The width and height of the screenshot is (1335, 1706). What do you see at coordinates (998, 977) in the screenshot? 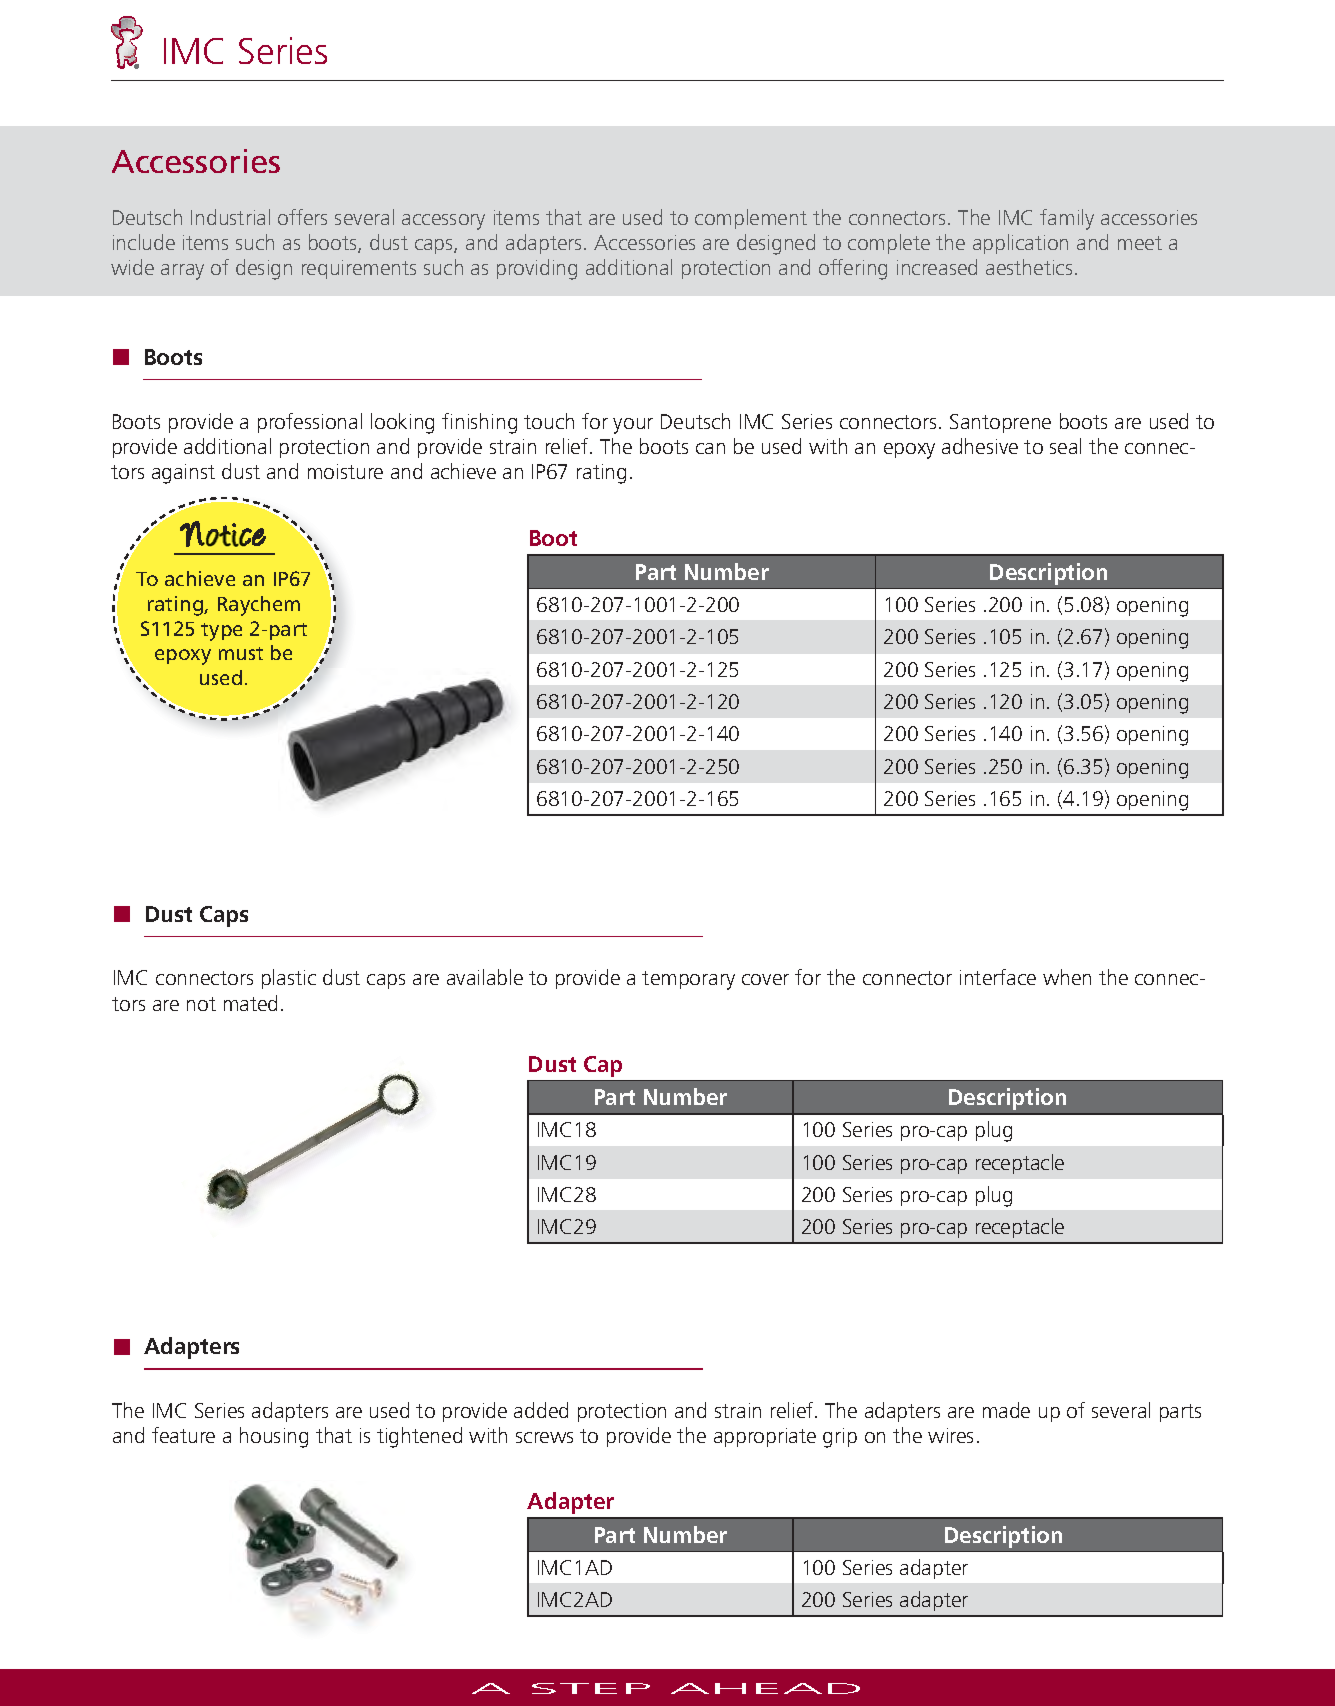
I see `interface` at bounding box center [998, 977].
